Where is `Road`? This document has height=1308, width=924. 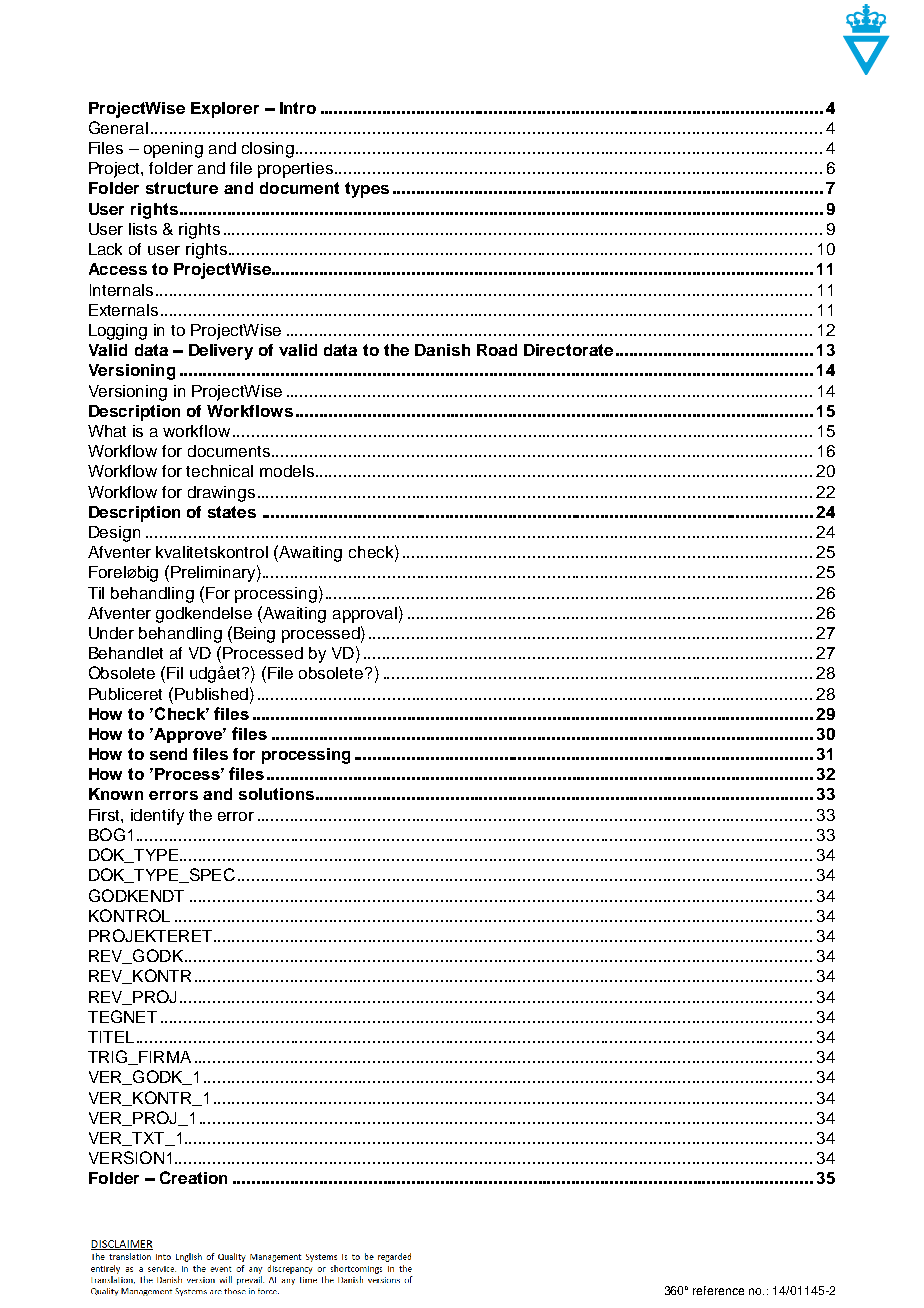
Road is located at coordinates (497, 350).
